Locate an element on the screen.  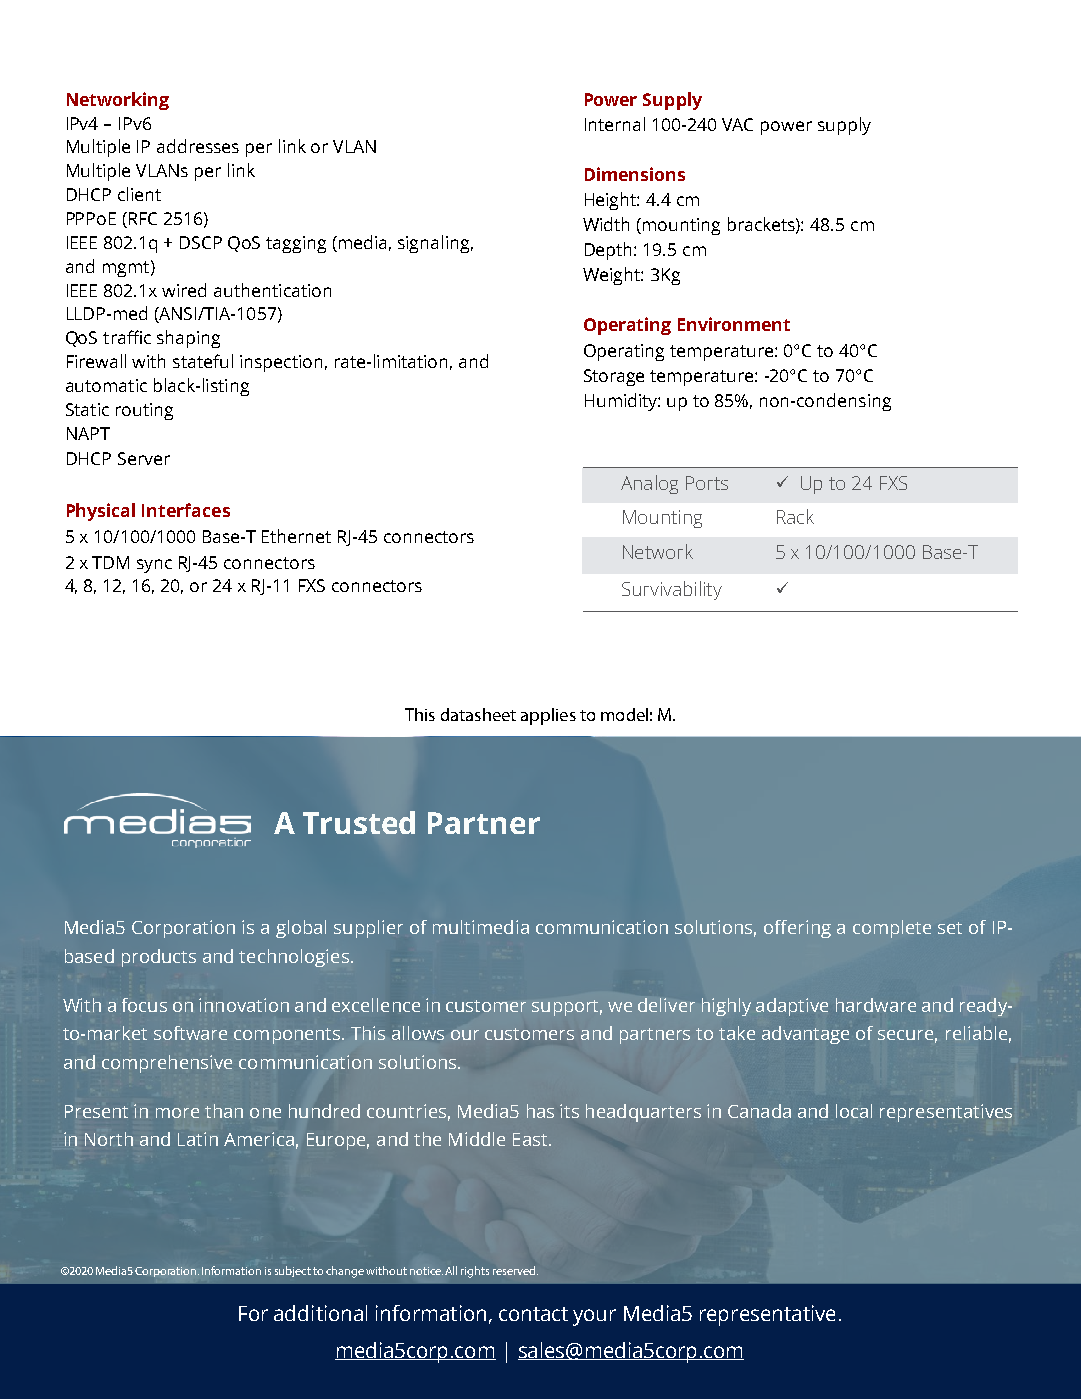
local is located at coordinates (854, 1111).
